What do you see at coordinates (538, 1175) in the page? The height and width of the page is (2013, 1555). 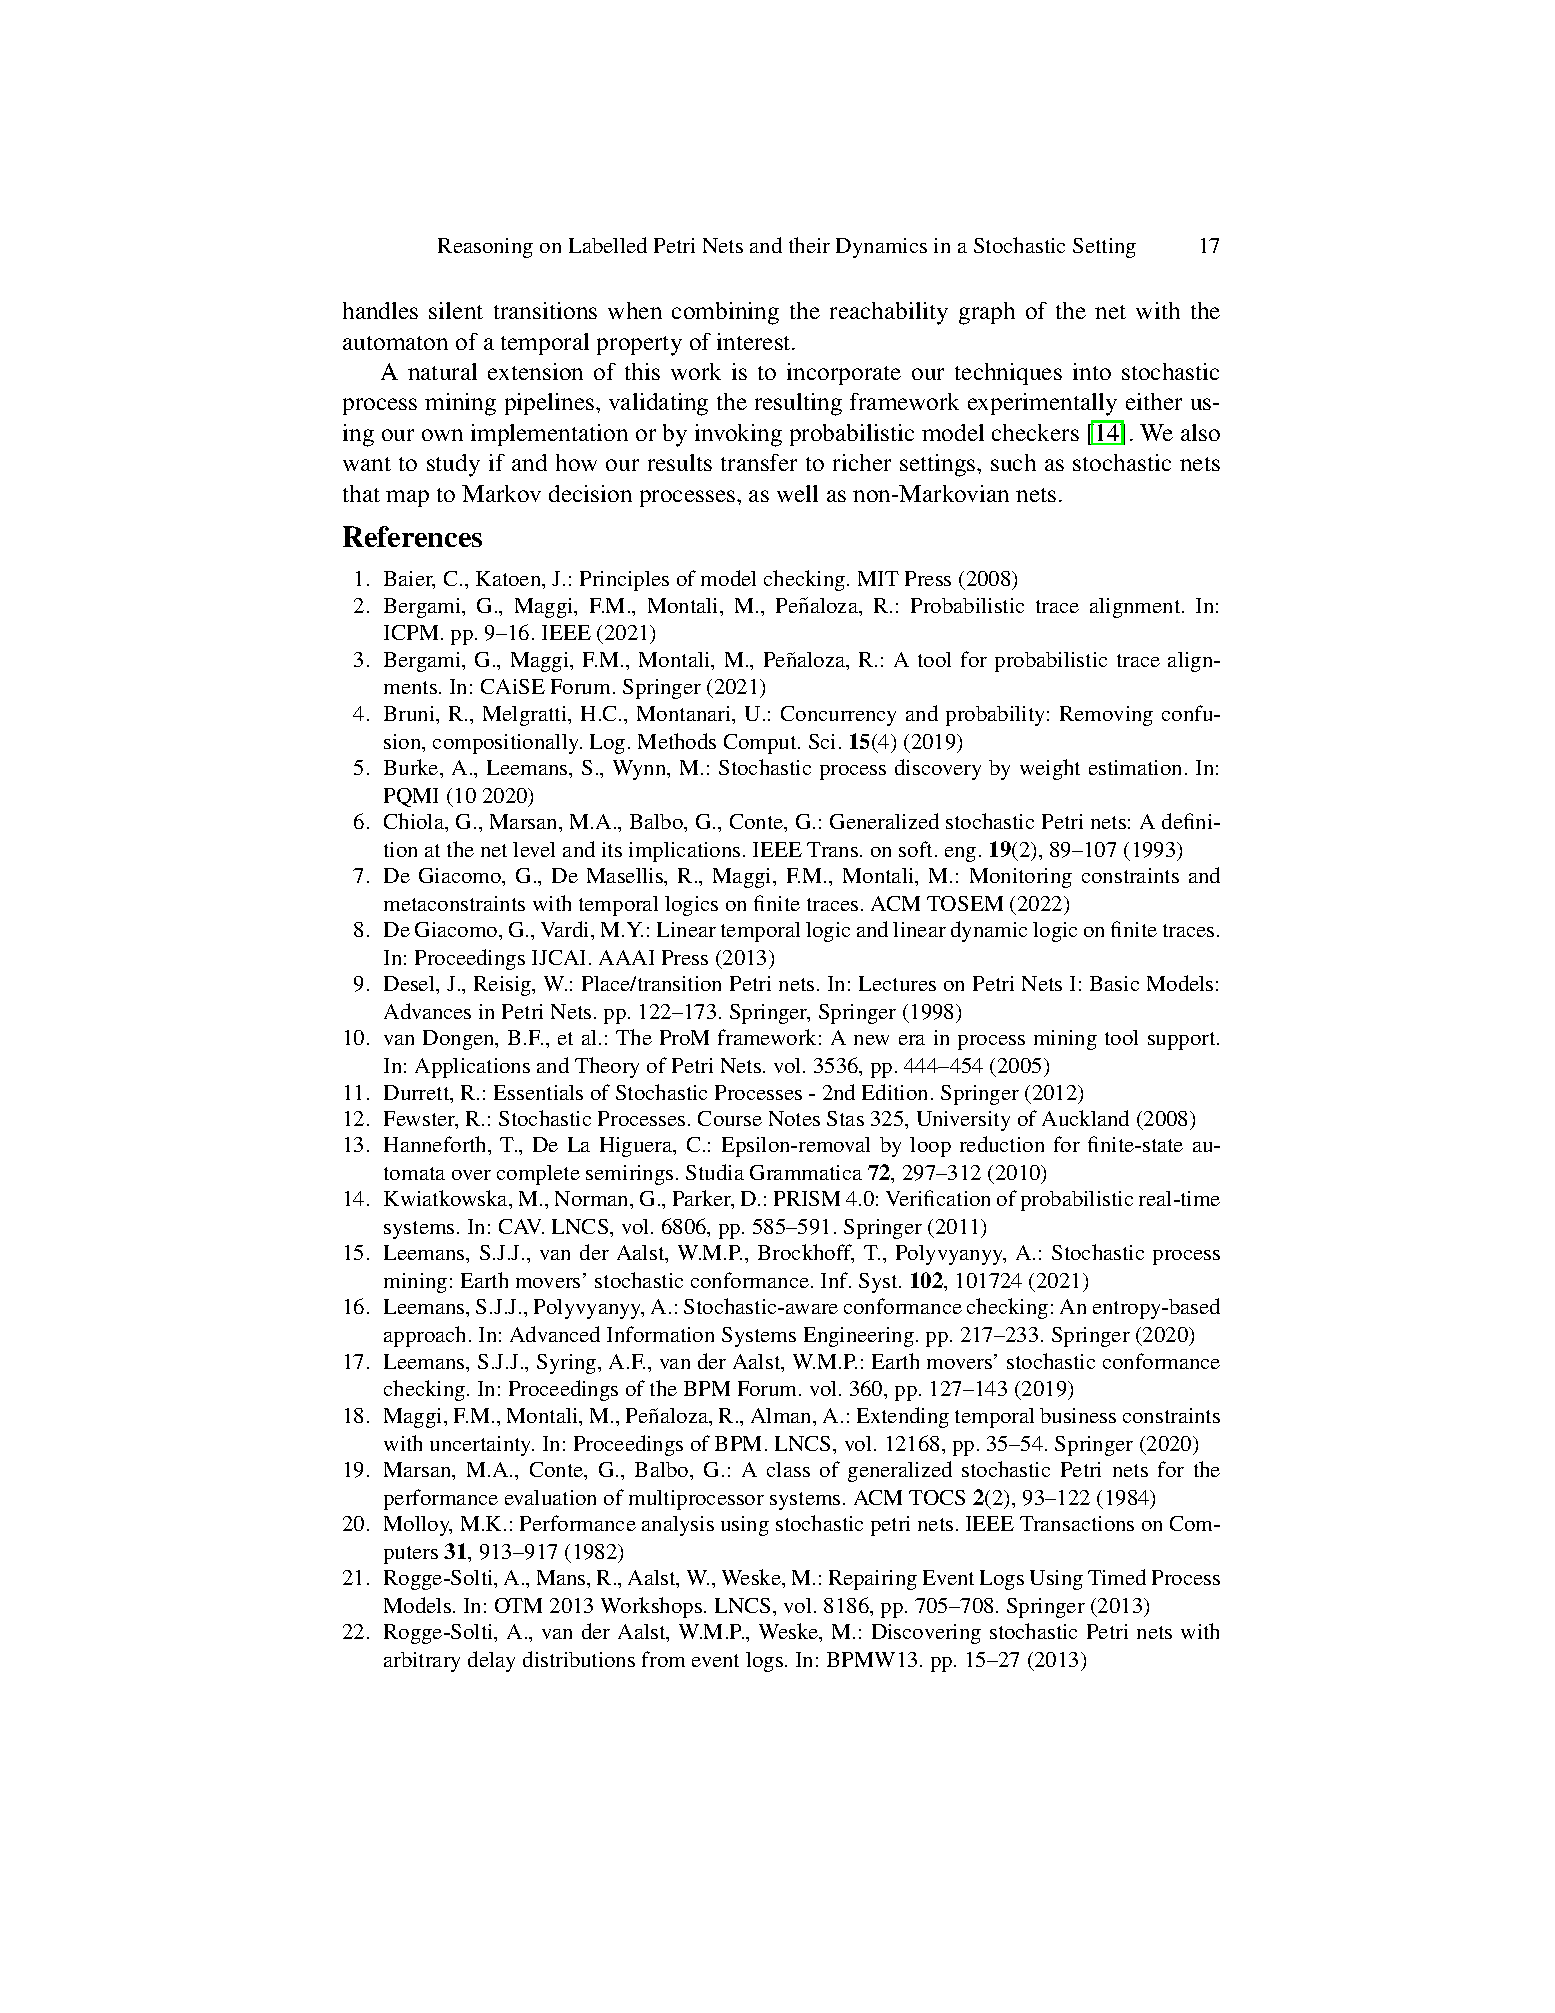 I see `complete` at bounding box center [538, 1175].
